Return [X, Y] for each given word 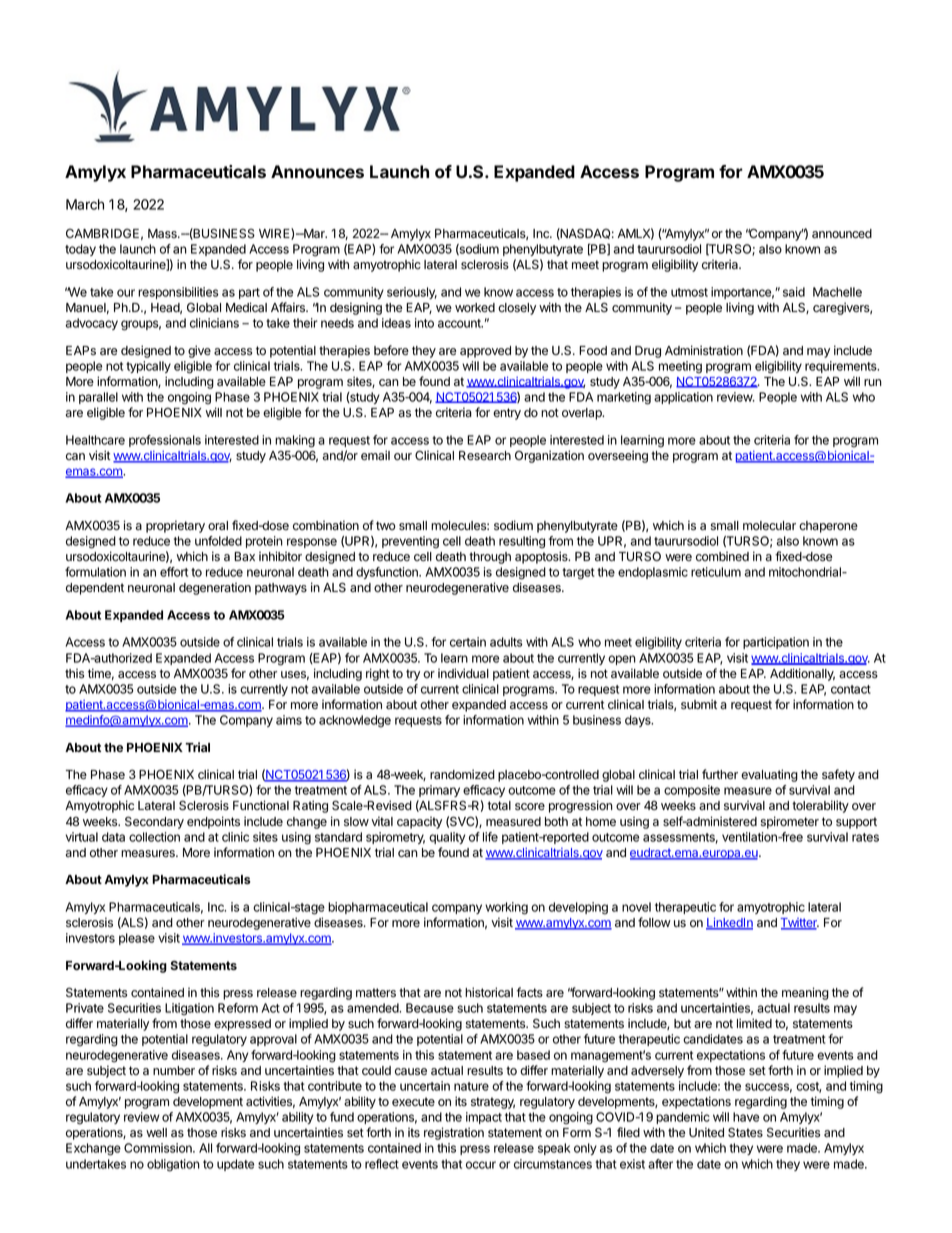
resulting [522, 542]
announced [842, 234]
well [156, 1132]
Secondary [154, 822]
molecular [769, 526]
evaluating [769, 775]
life [490, 837]
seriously [412, 293]
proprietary [175, 526]
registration [454, 1133]
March [85, 204]
